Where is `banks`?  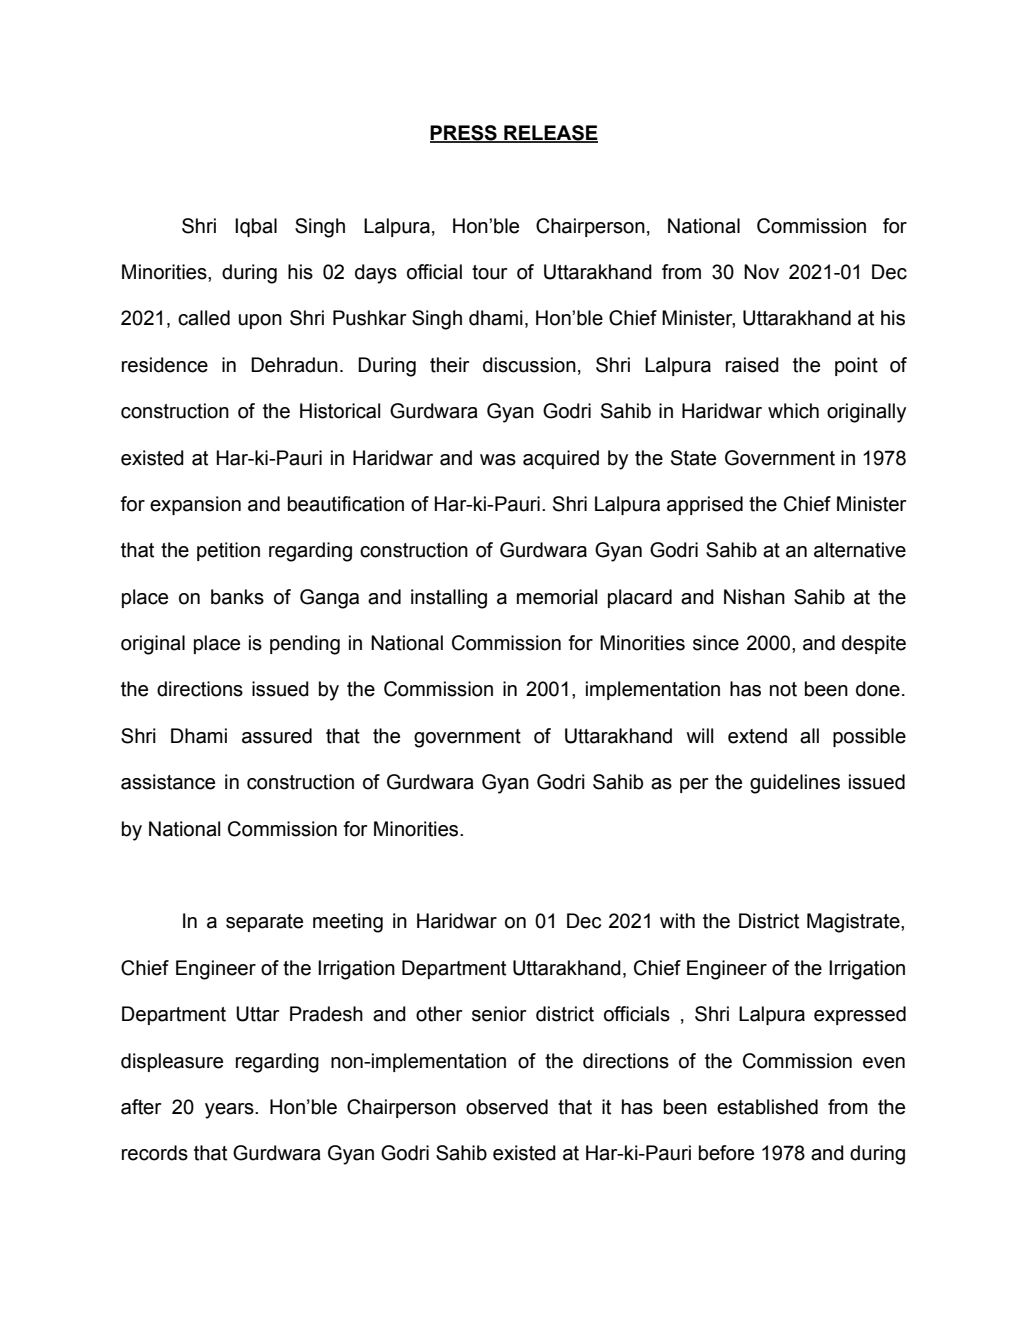 banks is located at coordinates (237, 597).
